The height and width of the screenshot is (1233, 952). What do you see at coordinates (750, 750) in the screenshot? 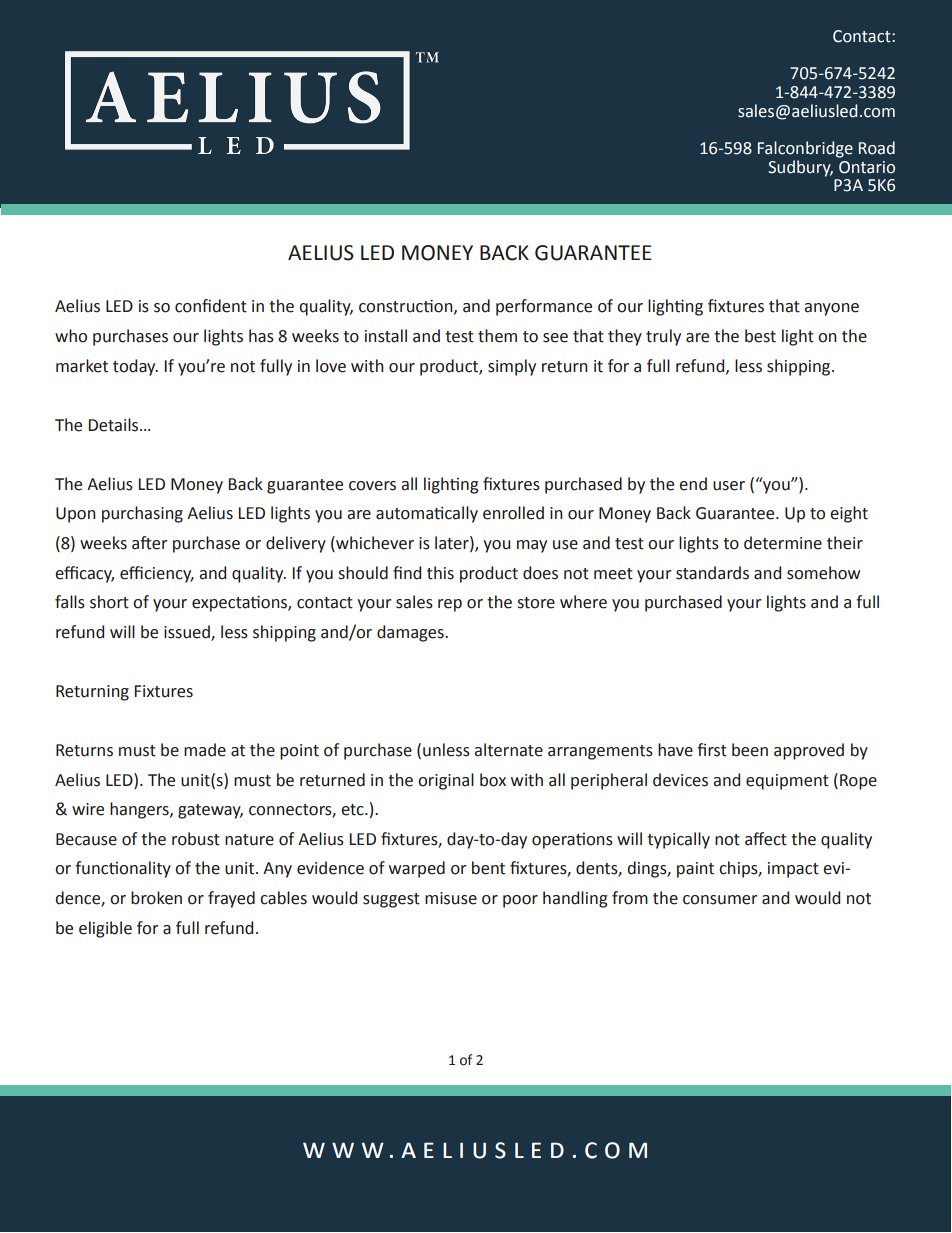
I see `been` at bounding box center [750, 750].
